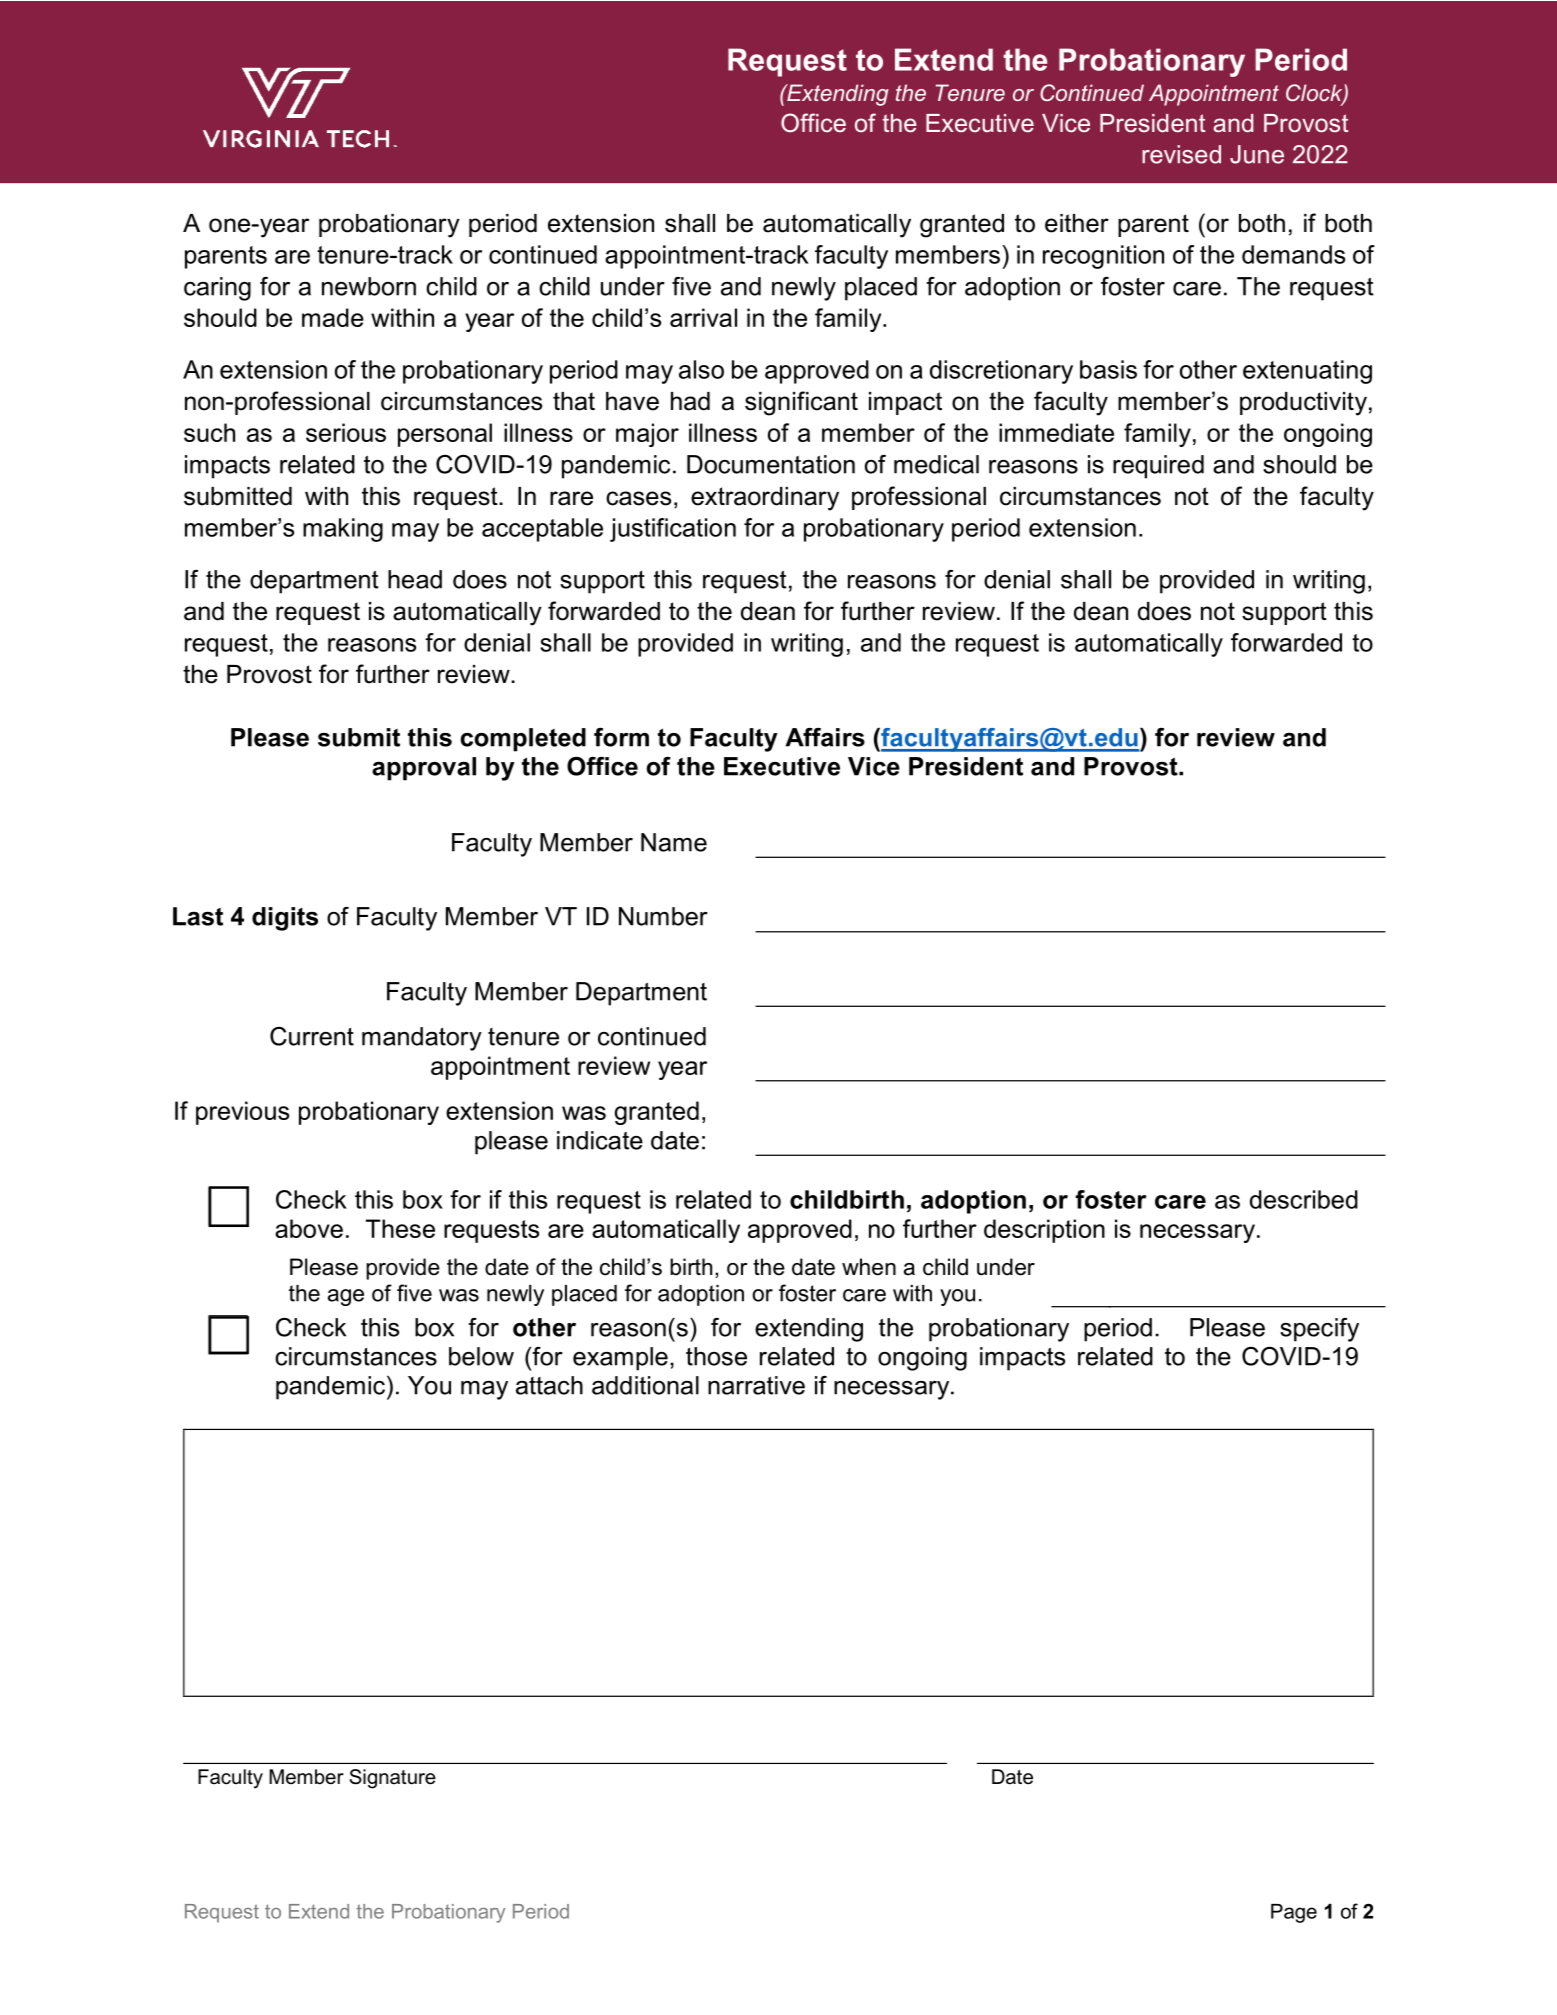 The width and height of the page is (1557, 2015). What do you see at coordinates (1181, 154) in the page?
I see `revised` at bounding box center [1181, 154].
